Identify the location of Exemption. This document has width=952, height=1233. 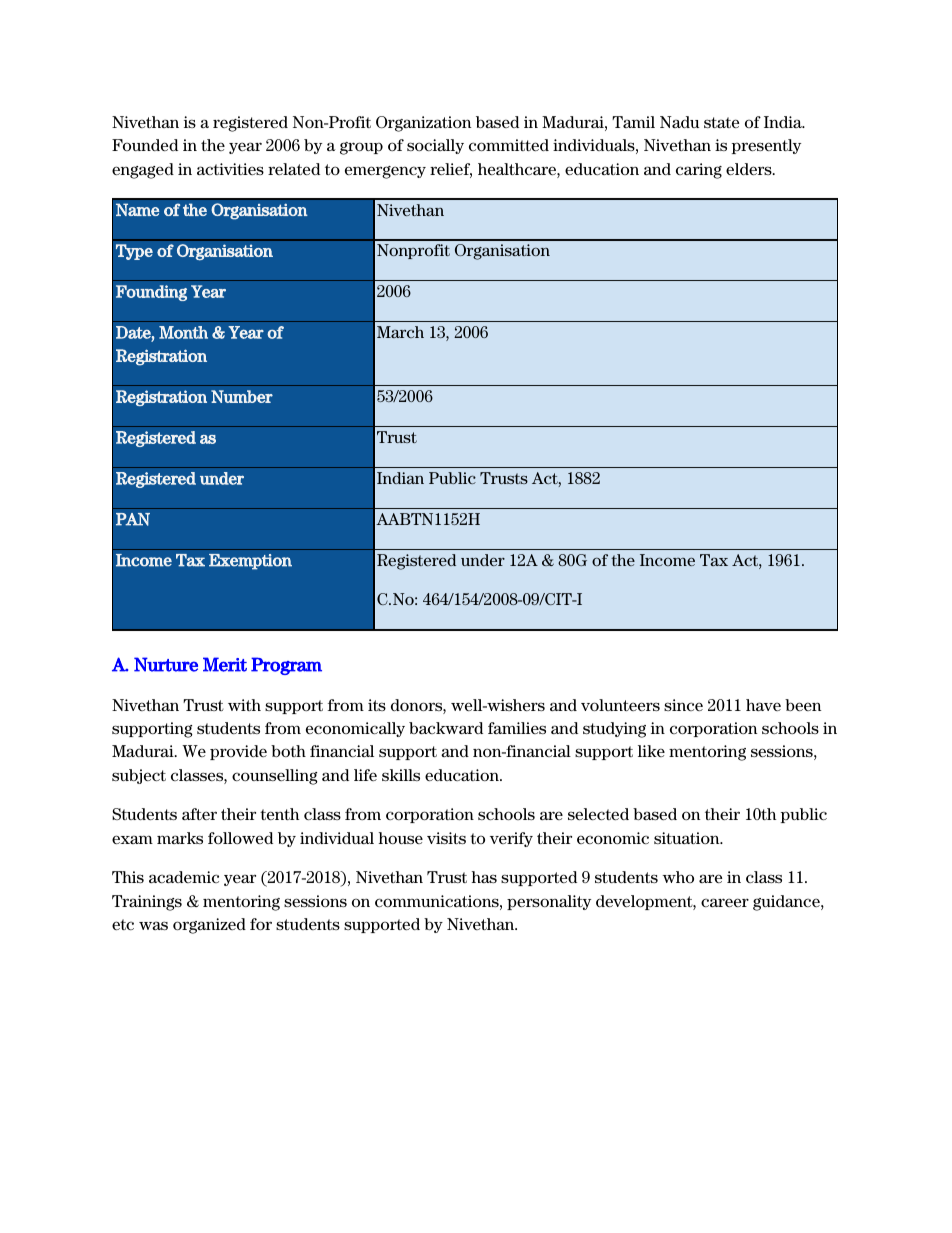
(250, 562).
